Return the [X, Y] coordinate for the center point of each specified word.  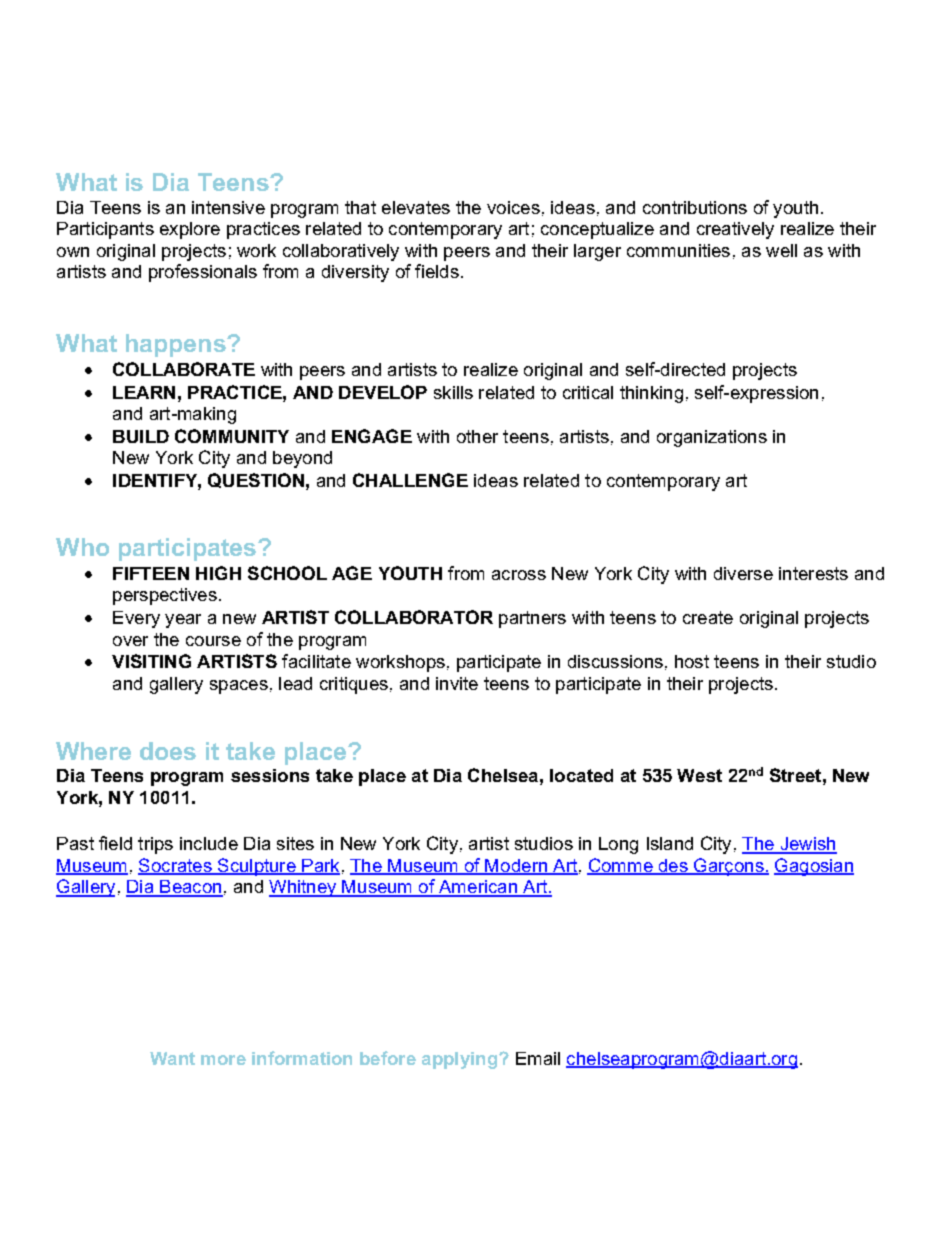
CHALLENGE [410, 480]
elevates [416, 207]
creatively [735, 230]
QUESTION [256, 480]
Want [172, 1058]
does [168, 751]
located [581, 775]
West [699, 775]
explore [190, 230]
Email [538, 1058]
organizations [712, 438]
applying [459, 1060]
